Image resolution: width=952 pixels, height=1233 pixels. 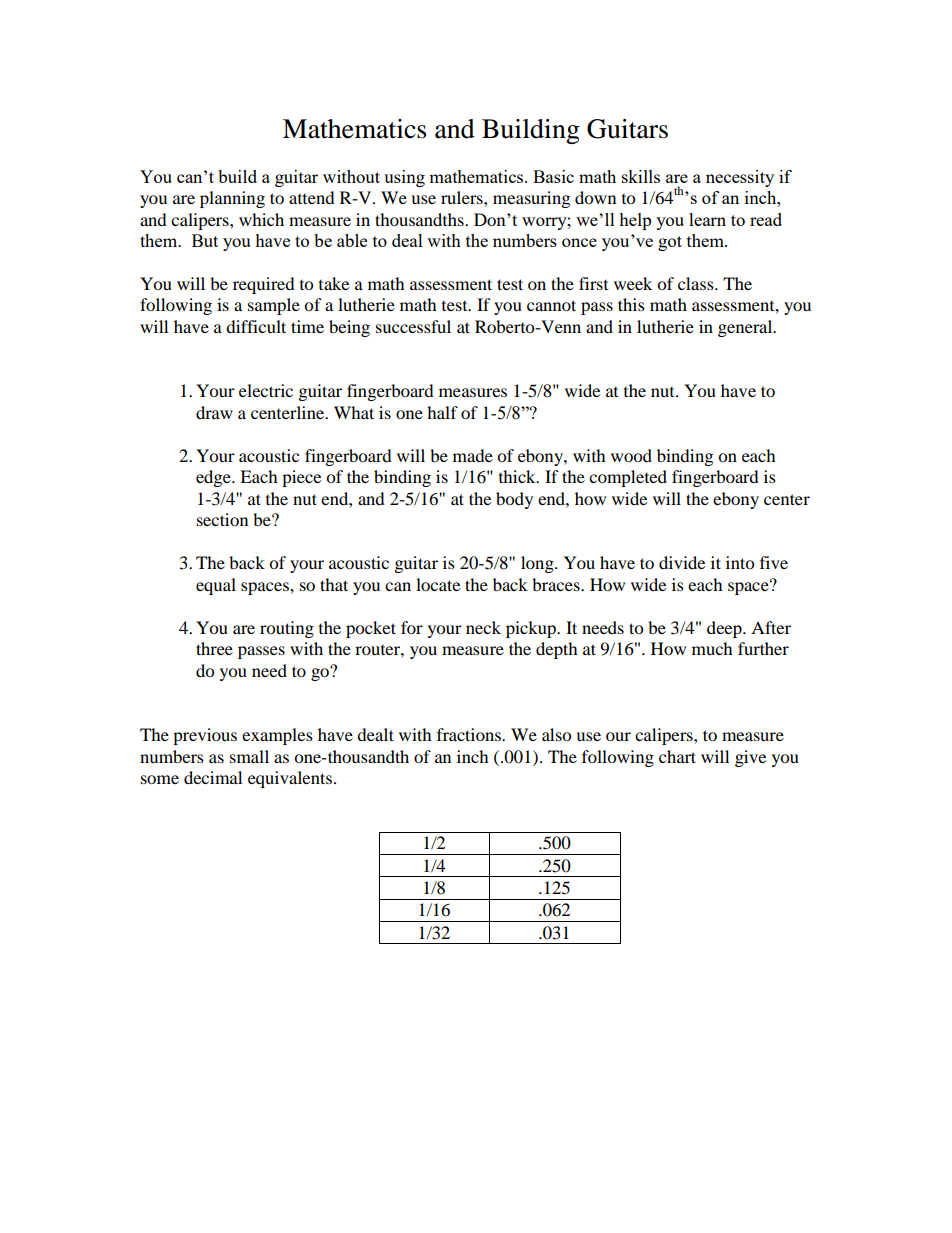 I want to click on rulers, so click(x=463, y=197).
